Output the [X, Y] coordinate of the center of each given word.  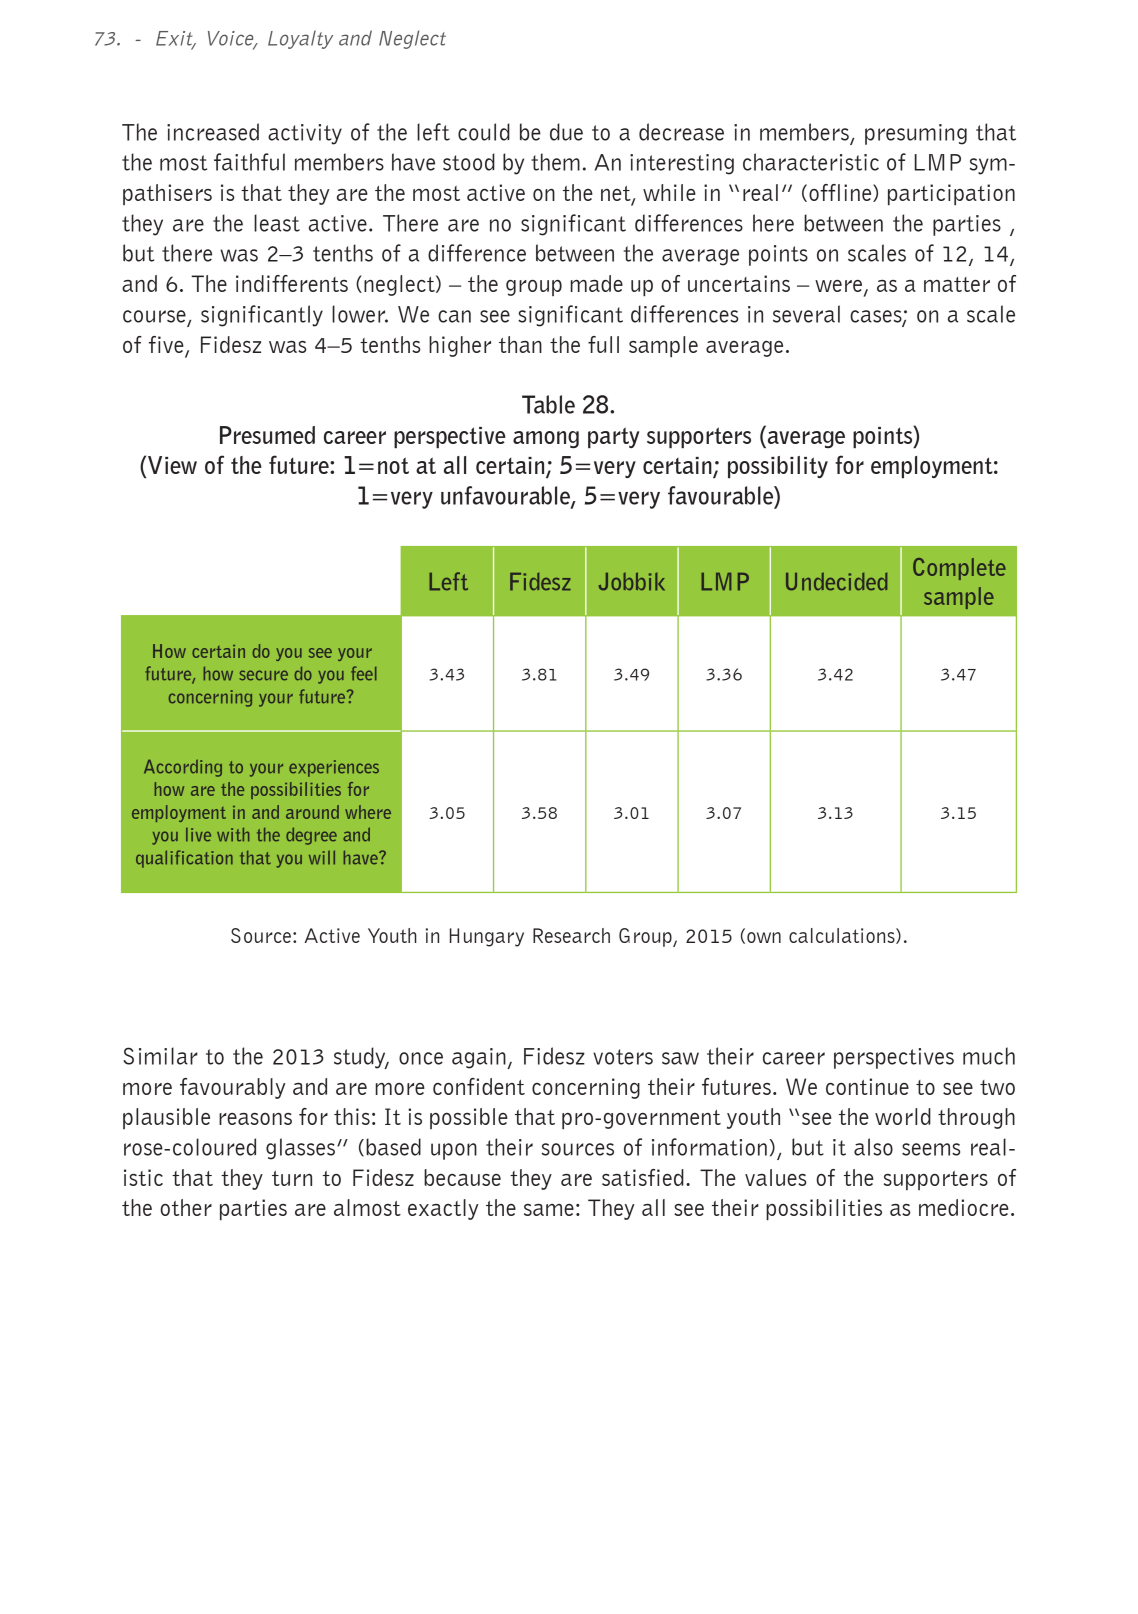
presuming [916, 134]
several [806, 314]
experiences [334, 768]
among [546, 439]
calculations [843, 936]
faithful [249, 162]
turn [292, 1178]
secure [263, 675]
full [603, 344]
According [183, 768]
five [167, 346]
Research [571, 935]
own [764, 937]
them [555, 162]
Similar [160, 1056]
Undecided [836, 581]
